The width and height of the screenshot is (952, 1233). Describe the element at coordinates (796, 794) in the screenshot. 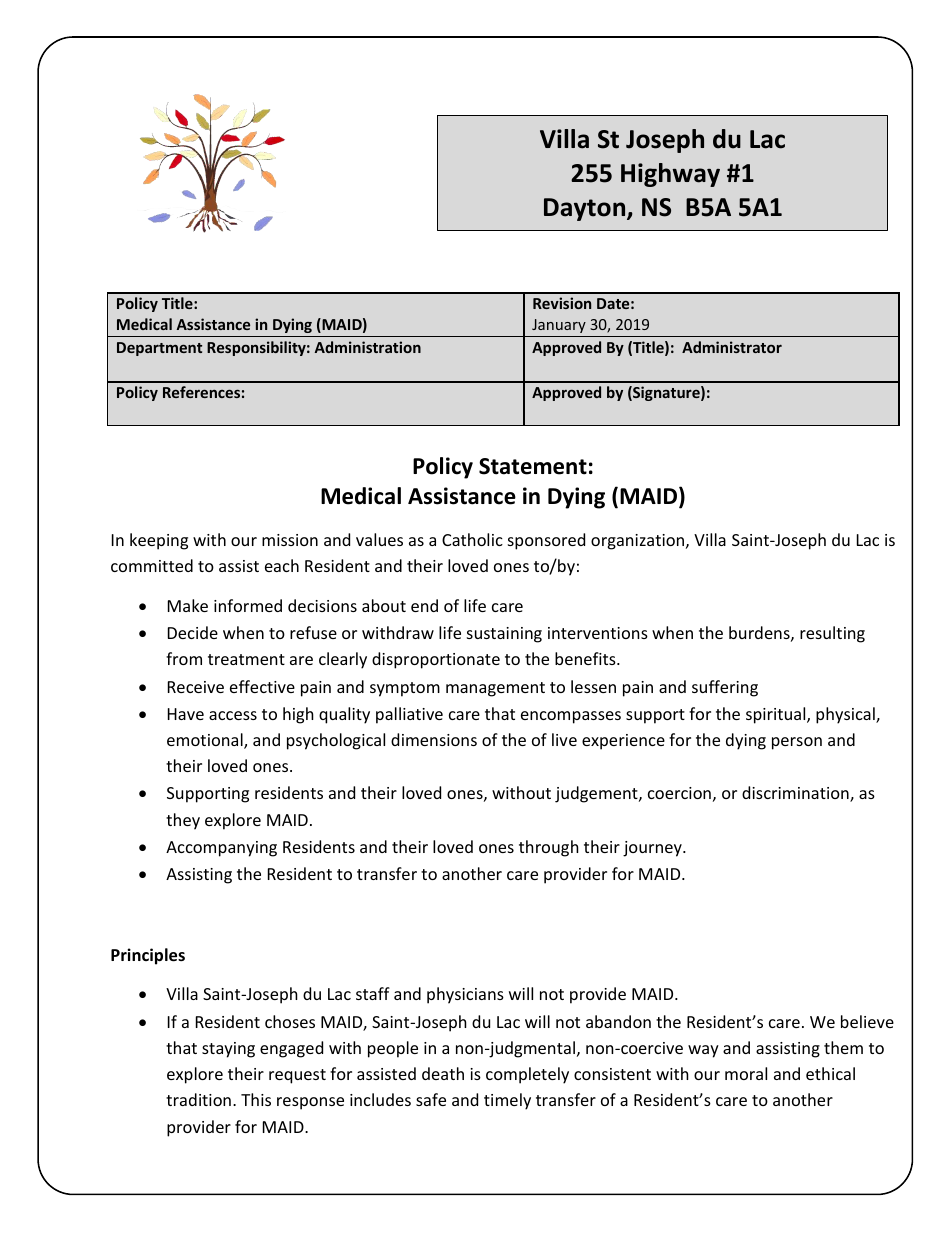

I see `discrimination` at that location.
